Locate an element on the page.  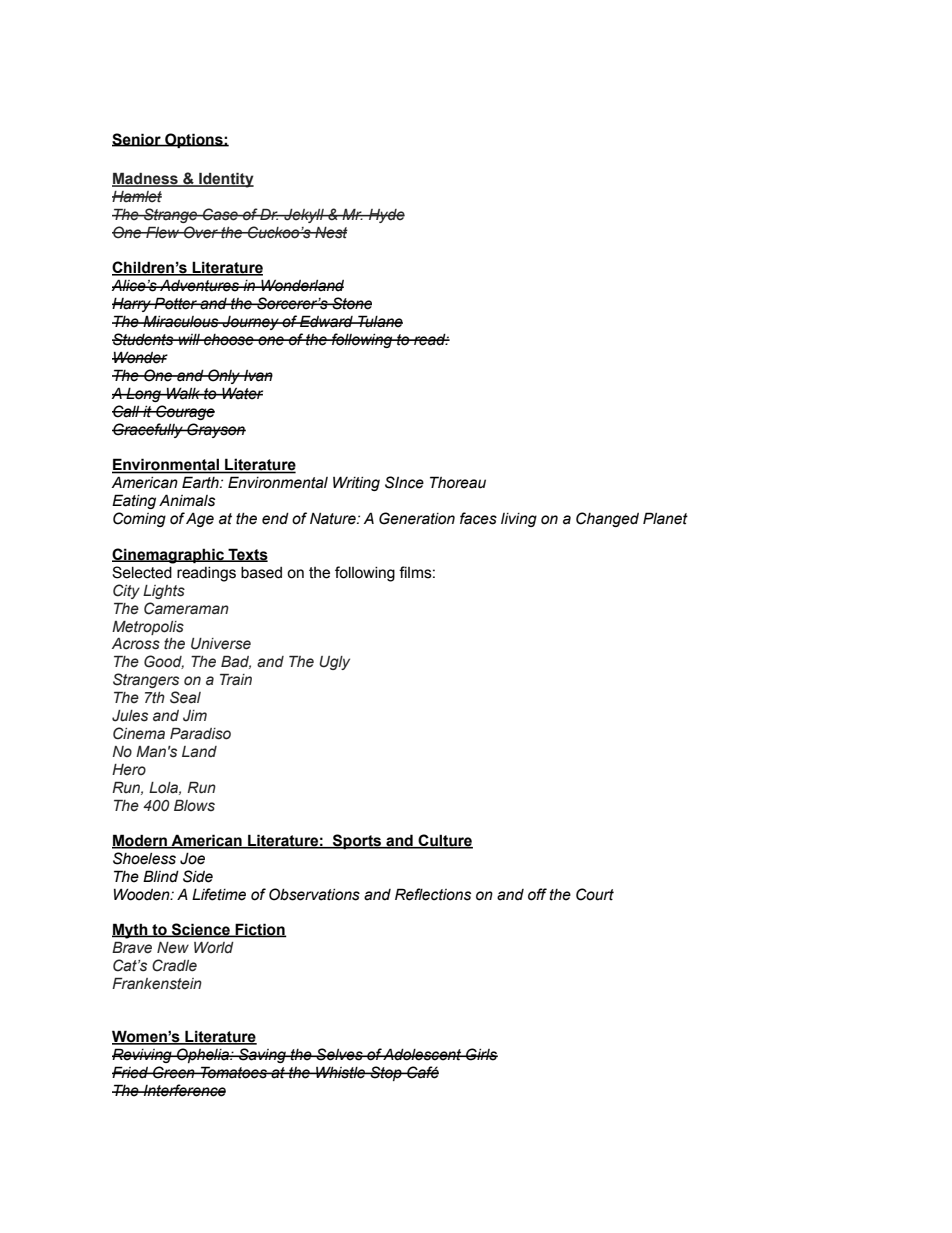
Tulane is located at coordinates (379, 321).
